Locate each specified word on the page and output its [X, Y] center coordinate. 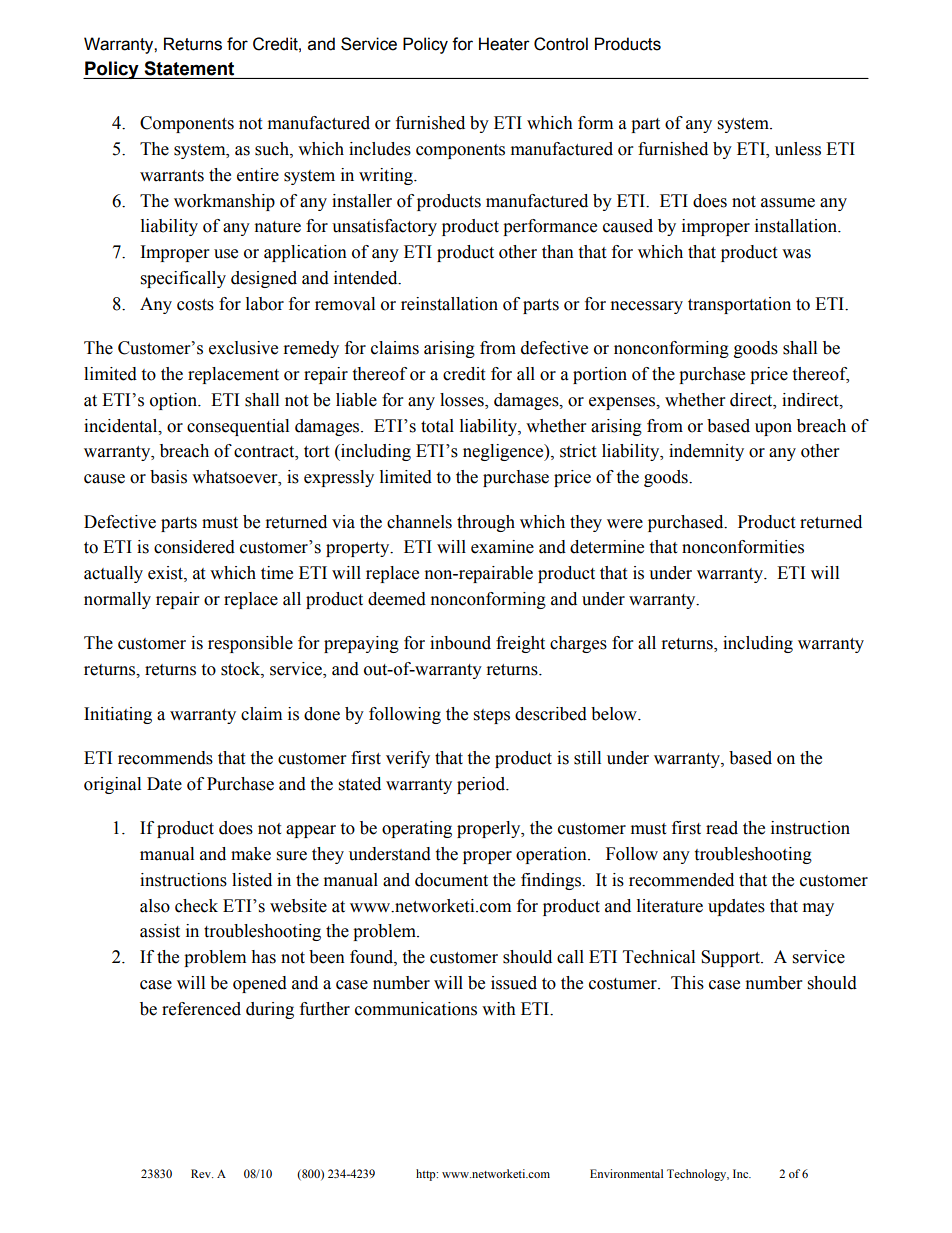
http [427, 1175]
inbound [460, 643]
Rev [202, 1173]
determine [607, 547]
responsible [250, 644]
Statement [189, 68]
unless [798, 149]
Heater [504, 44]
